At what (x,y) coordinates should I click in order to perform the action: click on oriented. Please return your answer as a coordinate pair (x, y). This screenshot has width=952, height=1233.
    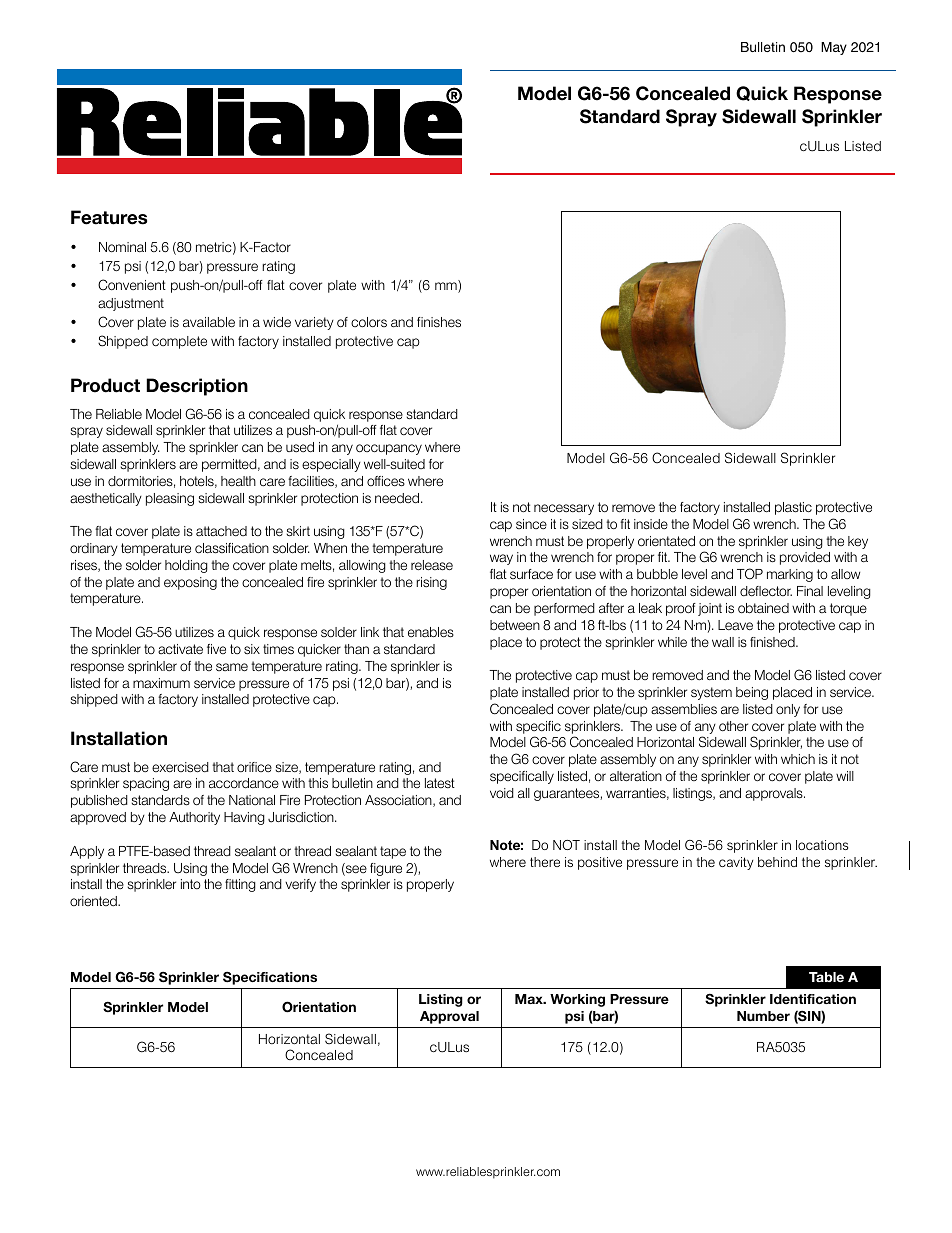
    Looking at the image, I should click on (94, 901).
